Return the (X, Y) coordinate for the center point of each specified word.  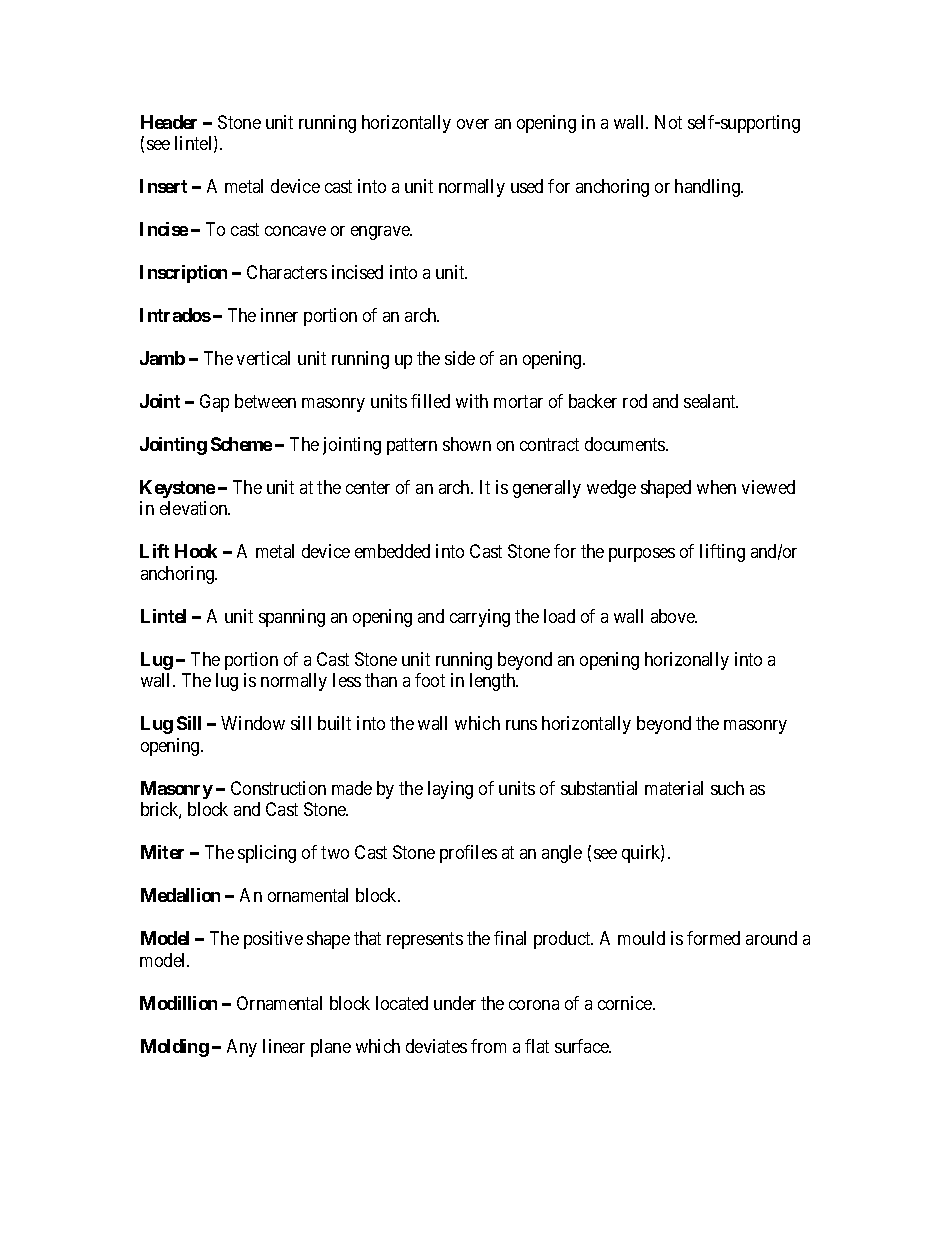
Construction (278, 788)
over (473, 124)
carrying (480, 618)
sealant (711, 401)
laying (450, 790)
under (455, 1003)
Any (242, 1048)
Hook (196, 551)
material (674, 788)
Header (169, 122)
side (460, 358)
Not (668, 122)
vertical (263, 358)
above (674, 616)
